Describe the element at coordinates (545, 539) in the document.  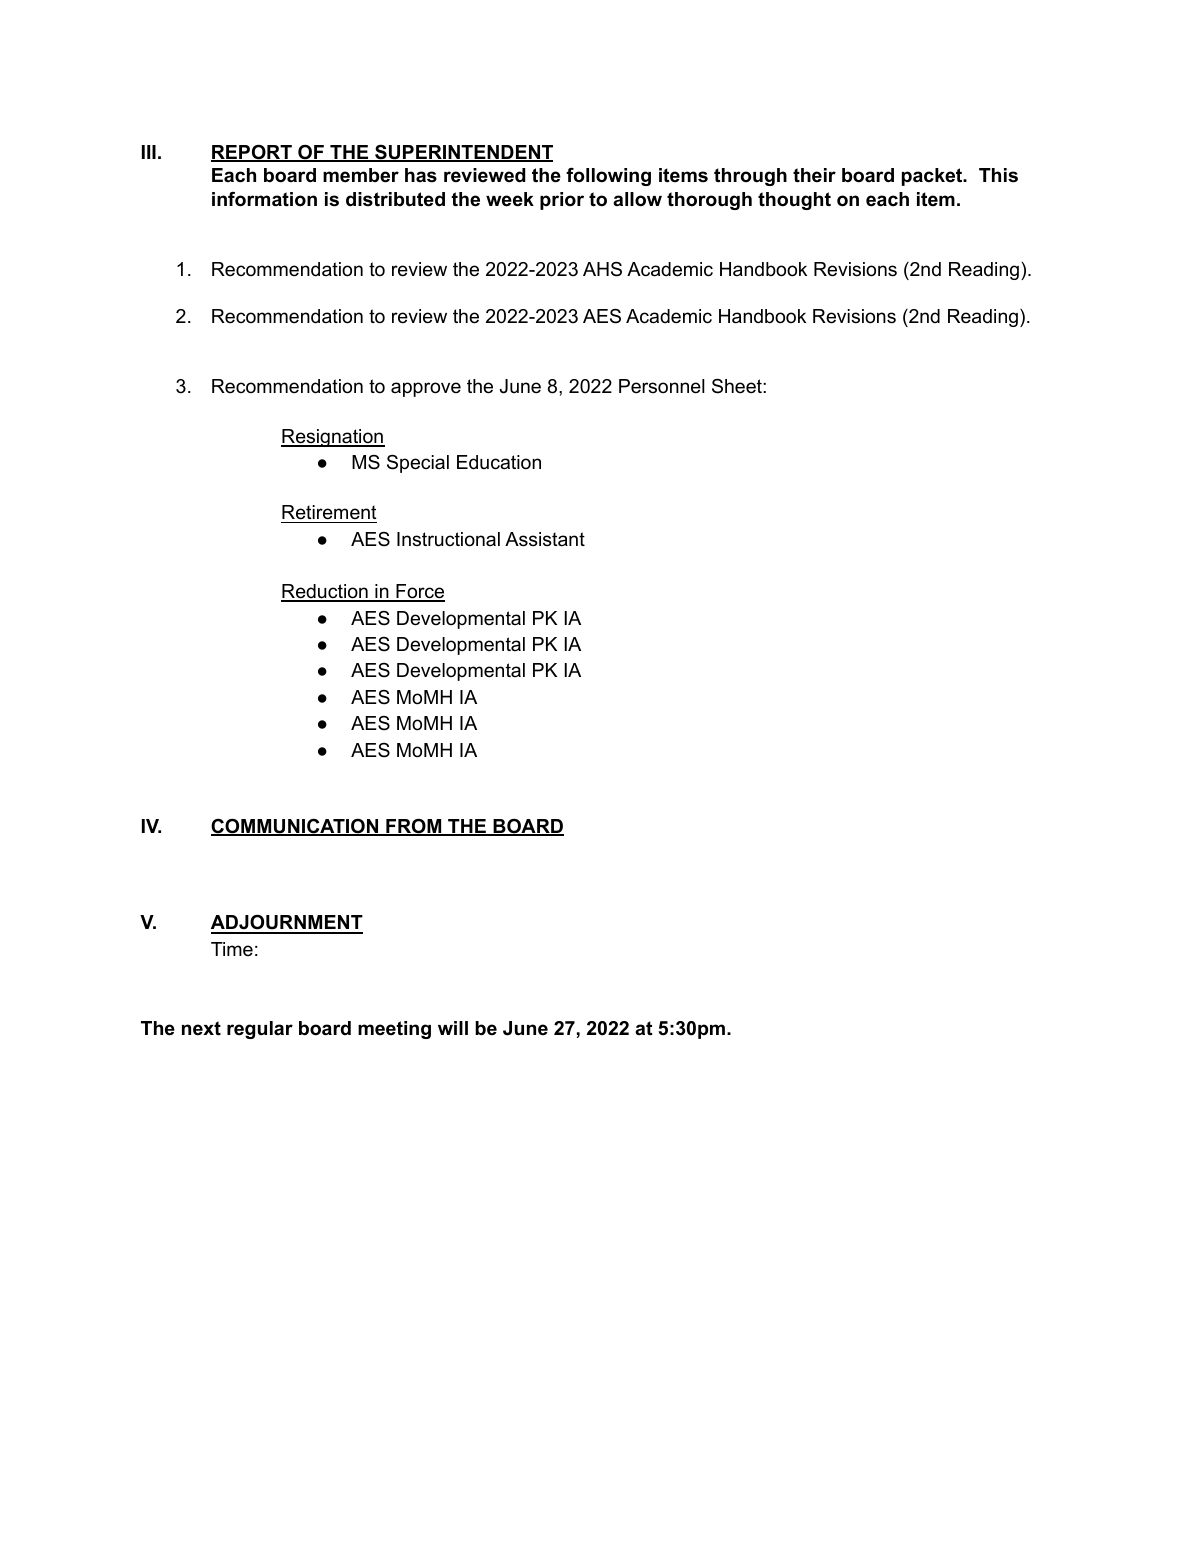
I see `Assistant` at that location.
